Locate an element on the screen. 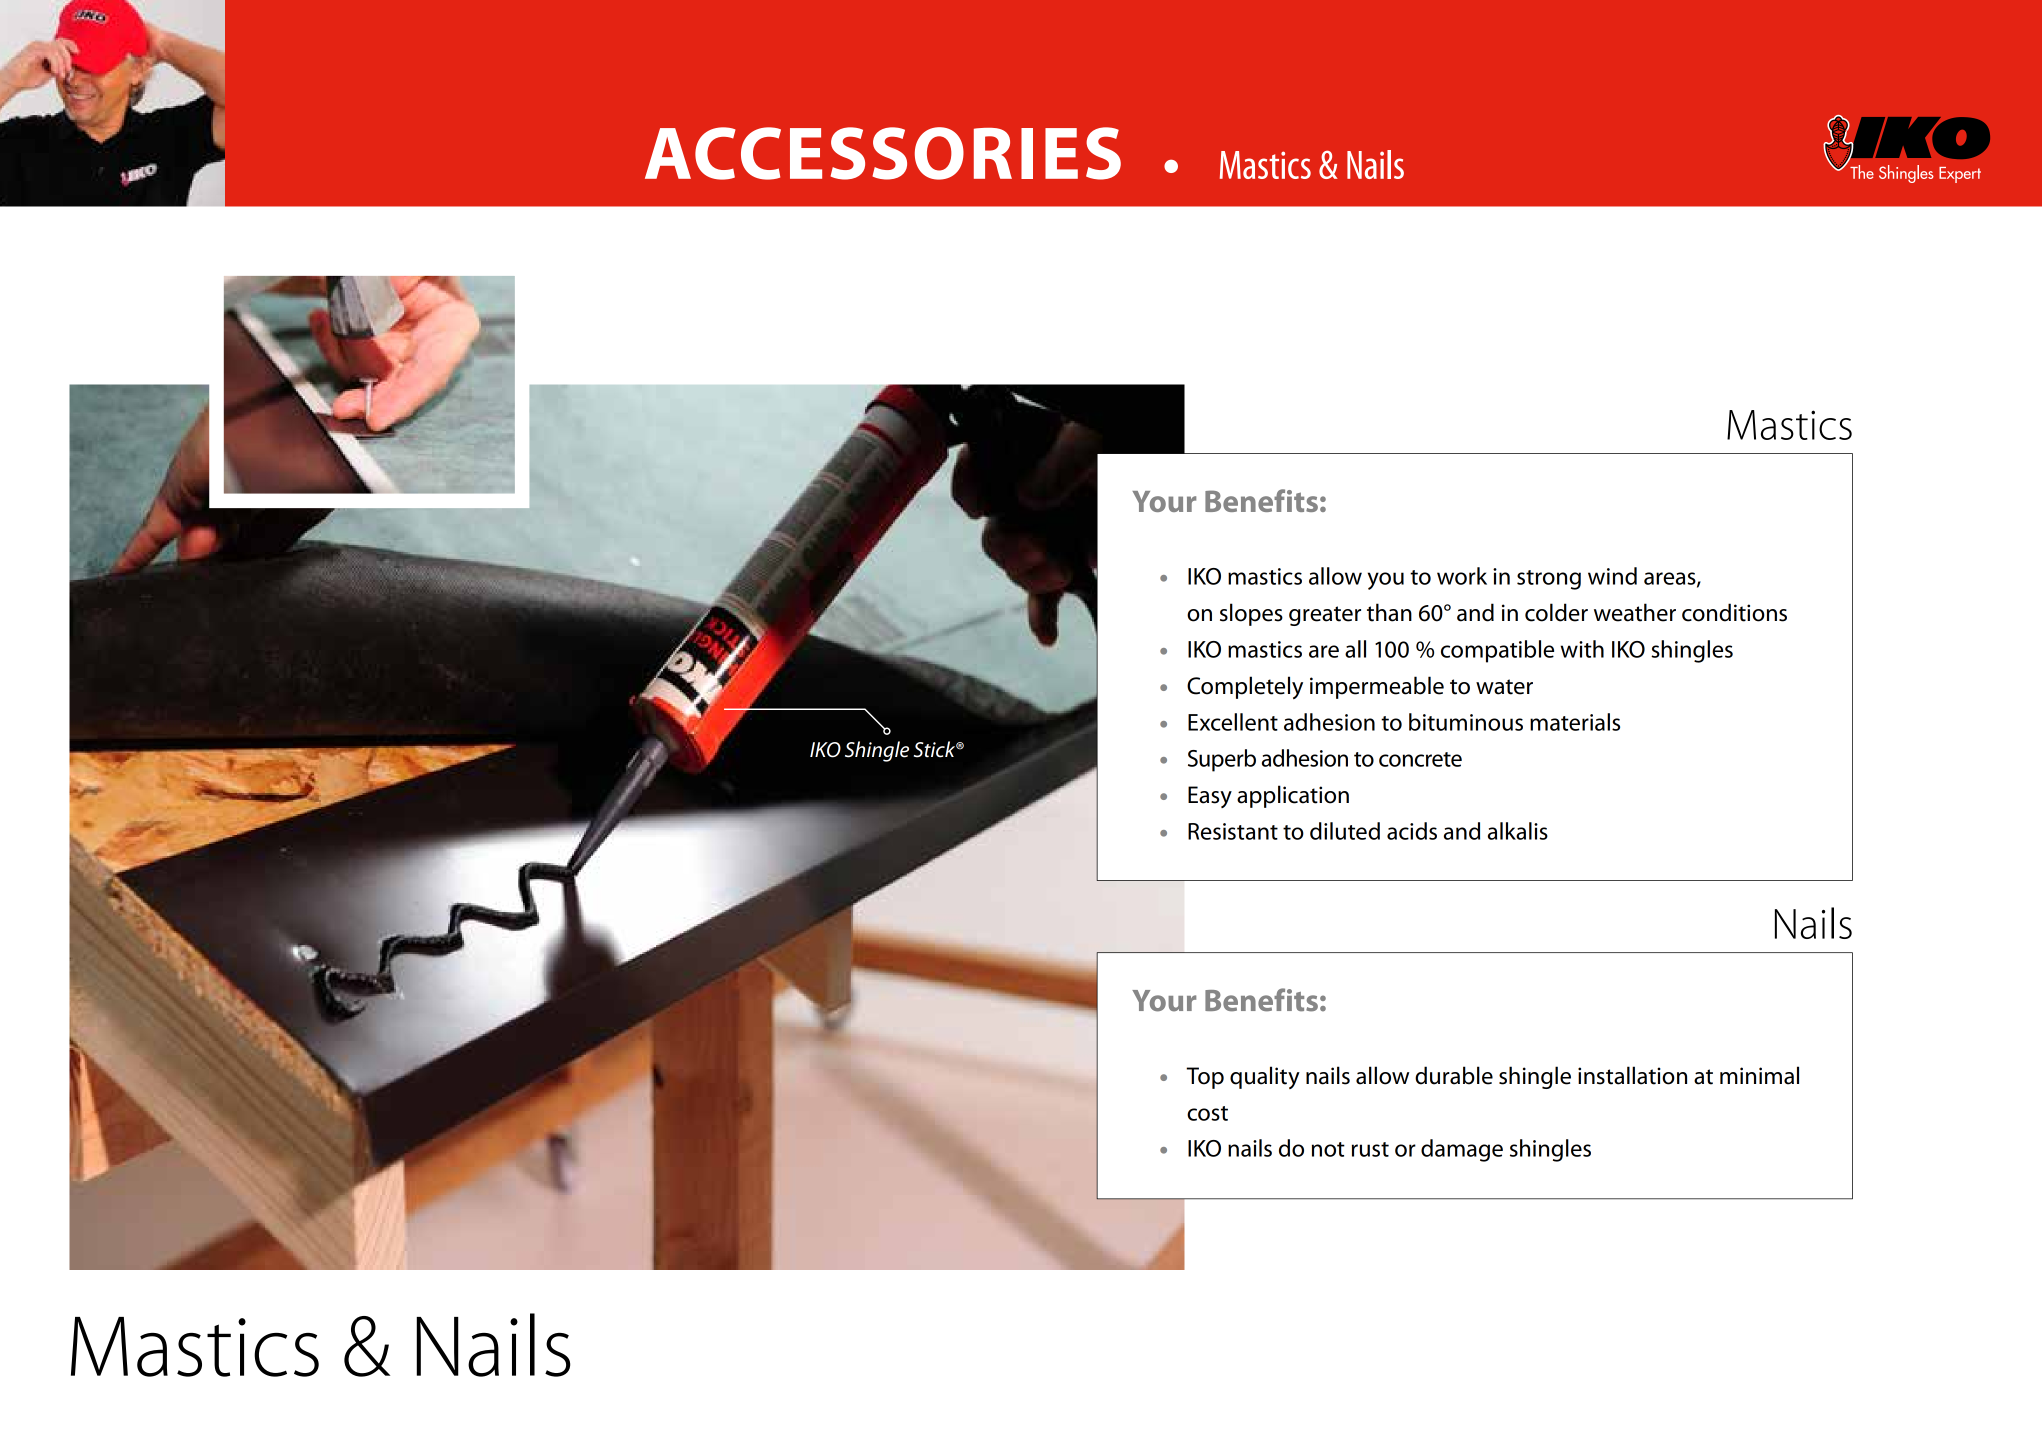 The height and width of the screenshot is (1444, 2042). Completely is located at coordinates (1245, 687).
